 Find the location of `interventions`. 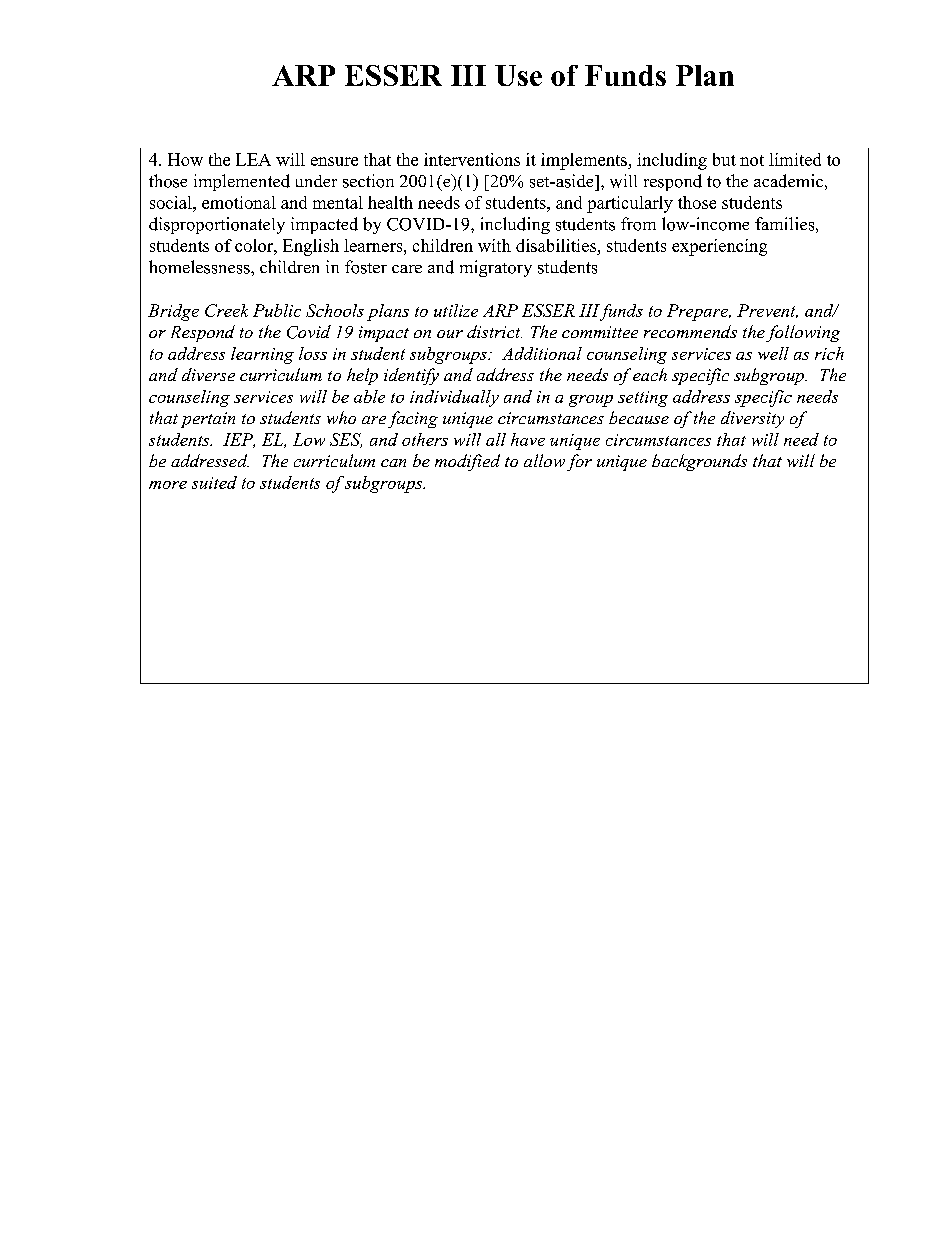

interventions is located at coordinates (472, 159).
